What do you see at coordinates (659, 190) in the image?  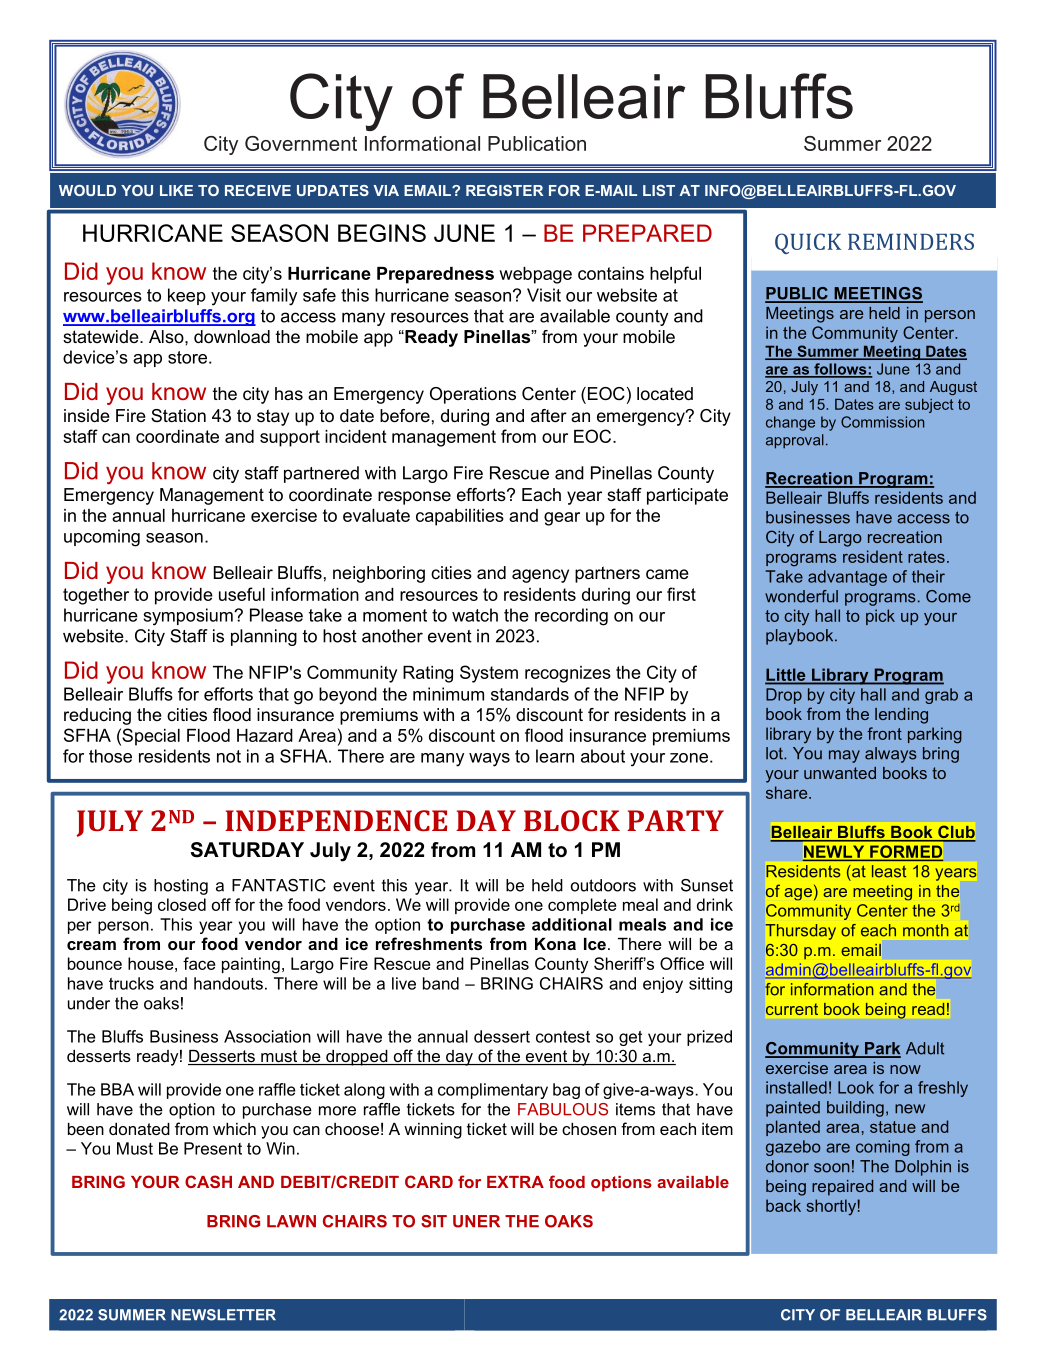 I see `LIST` at bounding box center [659, 190].
